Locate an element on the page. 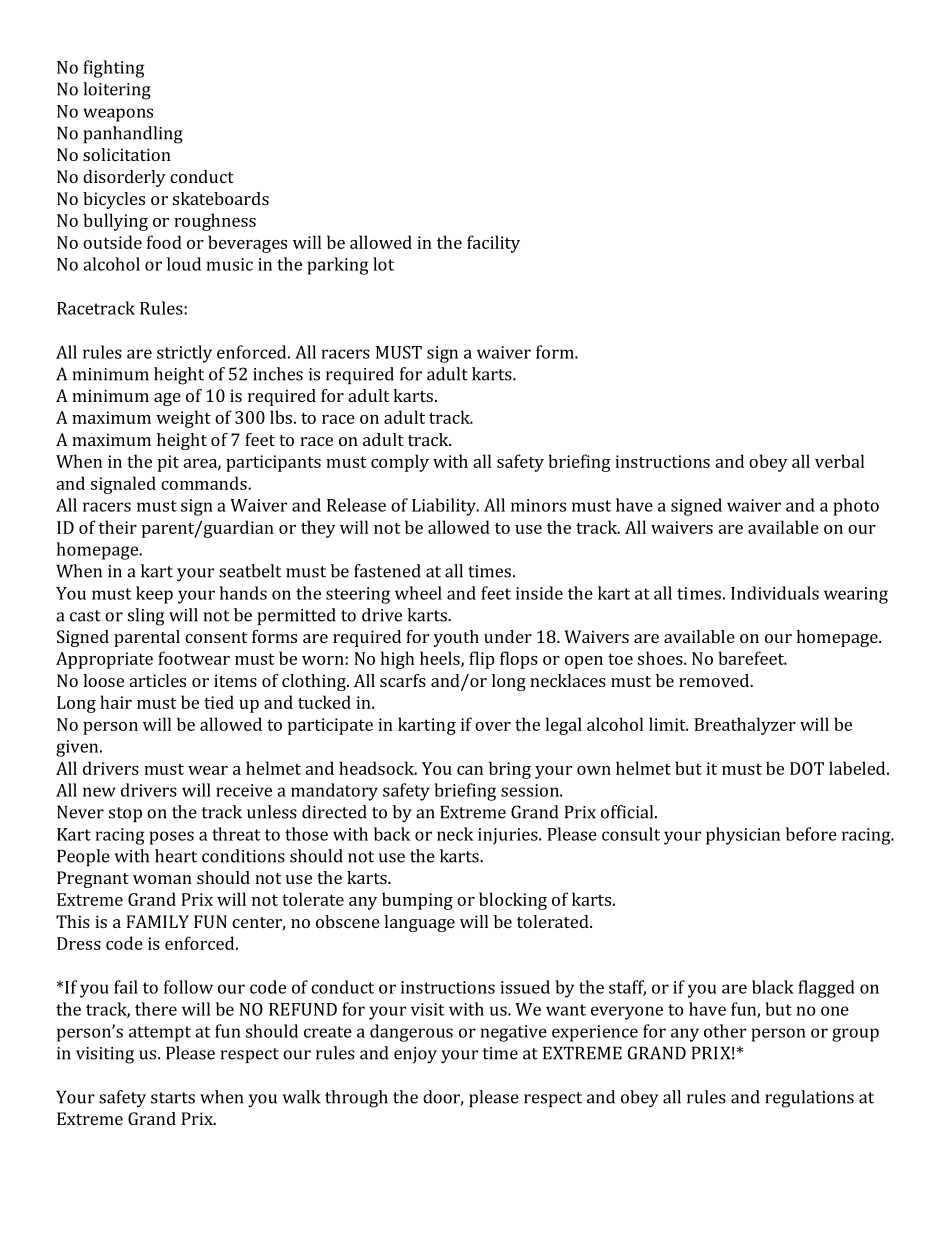 The height and width of the page is (1233, 952). starts is located at coordinates (173, 1098).
